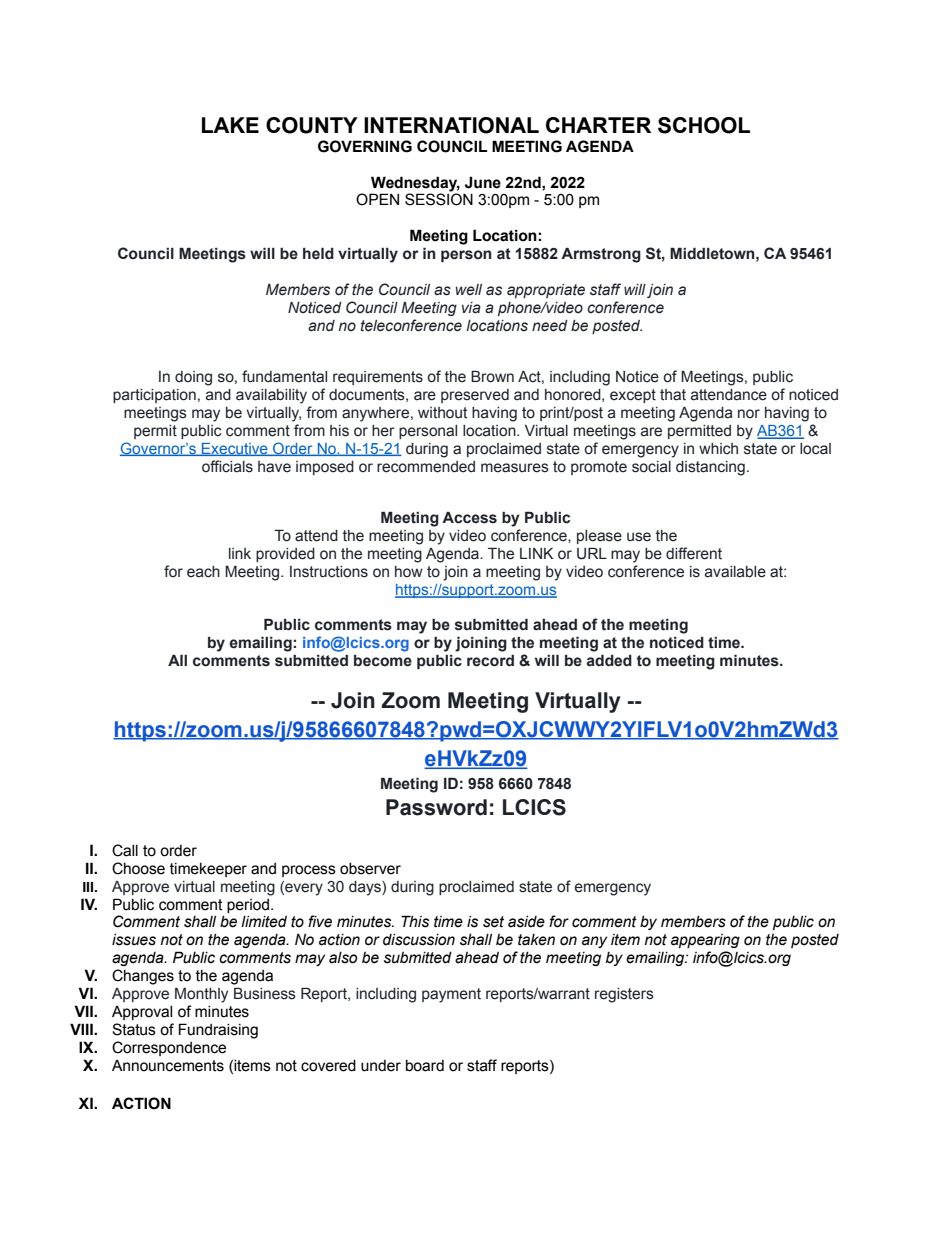 The image size is (952, 1233). What do you see at coordinates (609, 661) in the document?
I see `added` at bounding box center [609, 661].
